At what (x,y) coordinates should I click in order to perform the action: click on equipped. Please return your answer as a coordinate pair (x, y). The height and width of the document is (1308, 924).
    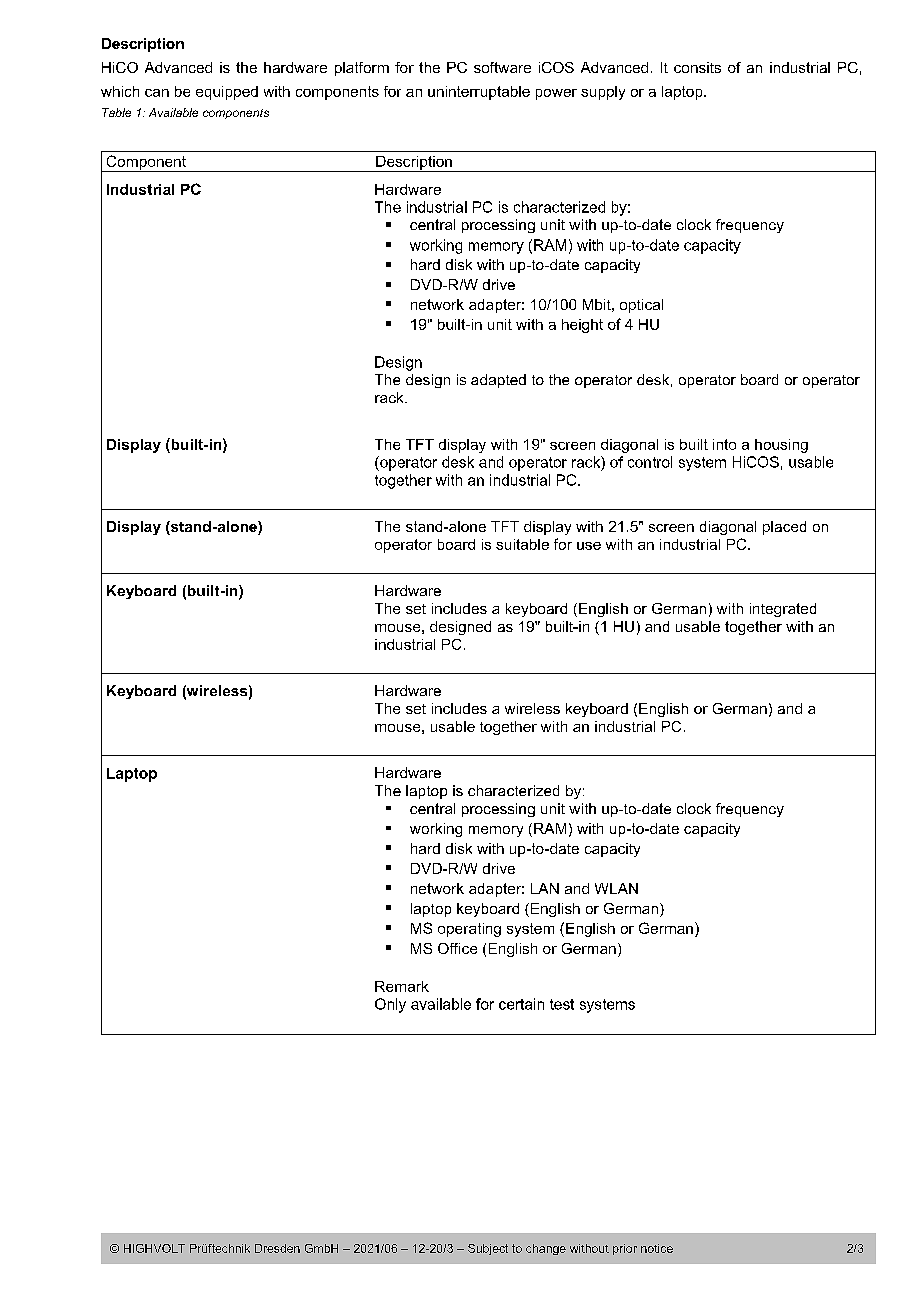
    Looking at the image, I should click on (227, 93).
